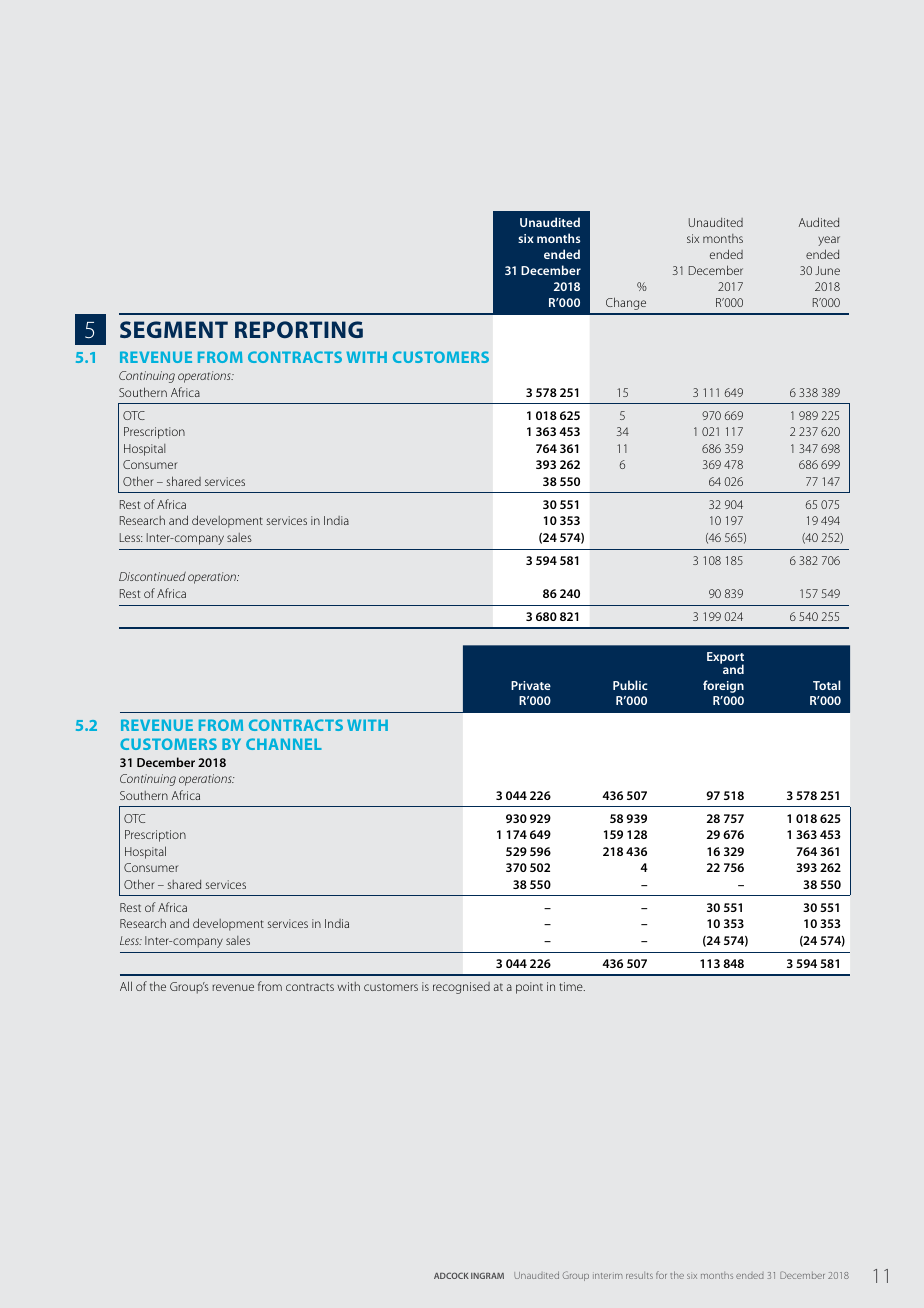 This screenshot has width=924, height=1308. Describe the element at coordinates (639, 1275) in the screenshot. I see `results` at that location.
